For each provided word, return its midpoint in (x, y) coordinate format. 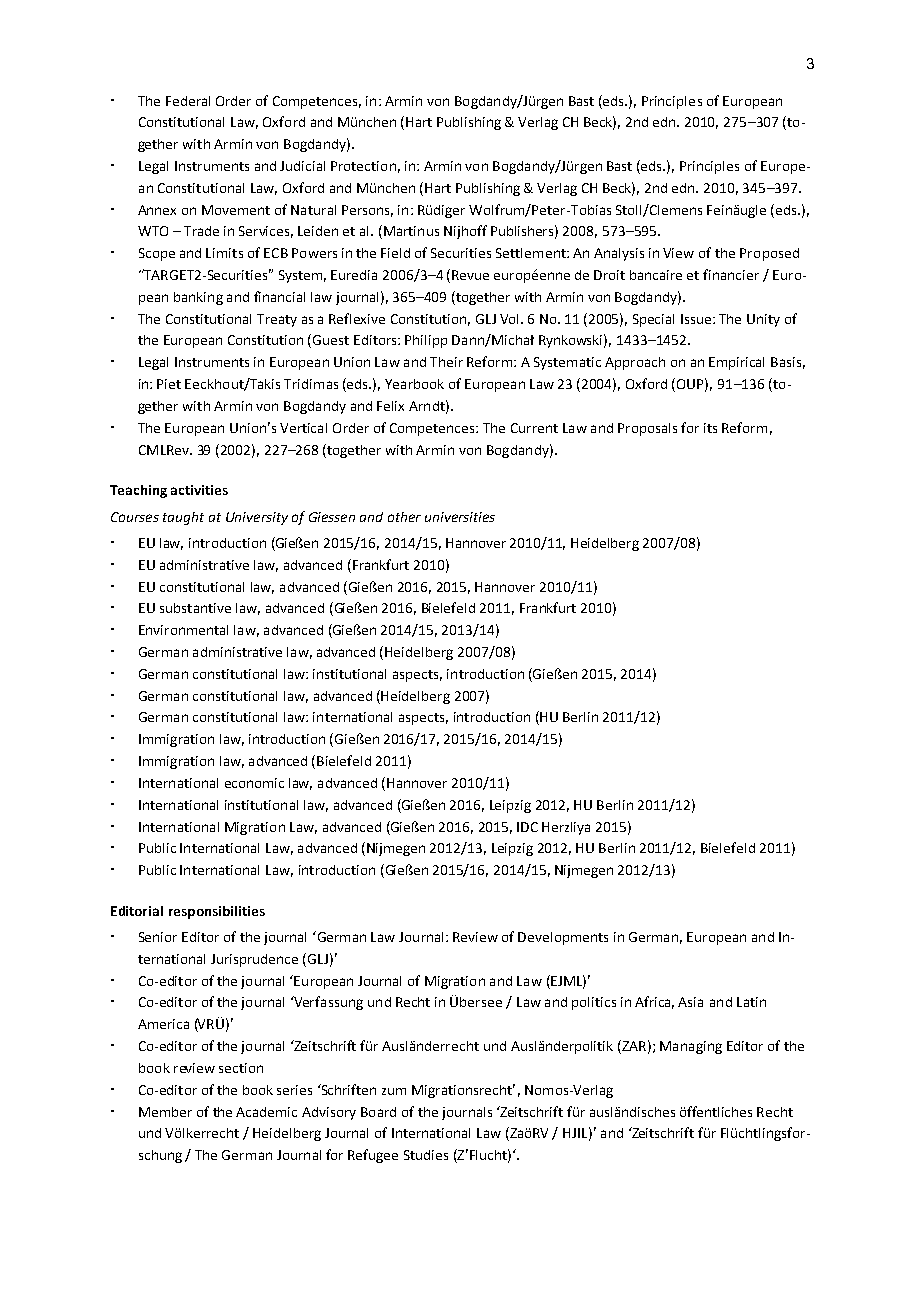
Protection (363, 166)
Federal (188, 101)
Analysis (619, 254)
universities (460, 517)
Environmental (183, 630)
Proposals (647, 429)
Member (165, 1112)
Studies (426, 1155)
